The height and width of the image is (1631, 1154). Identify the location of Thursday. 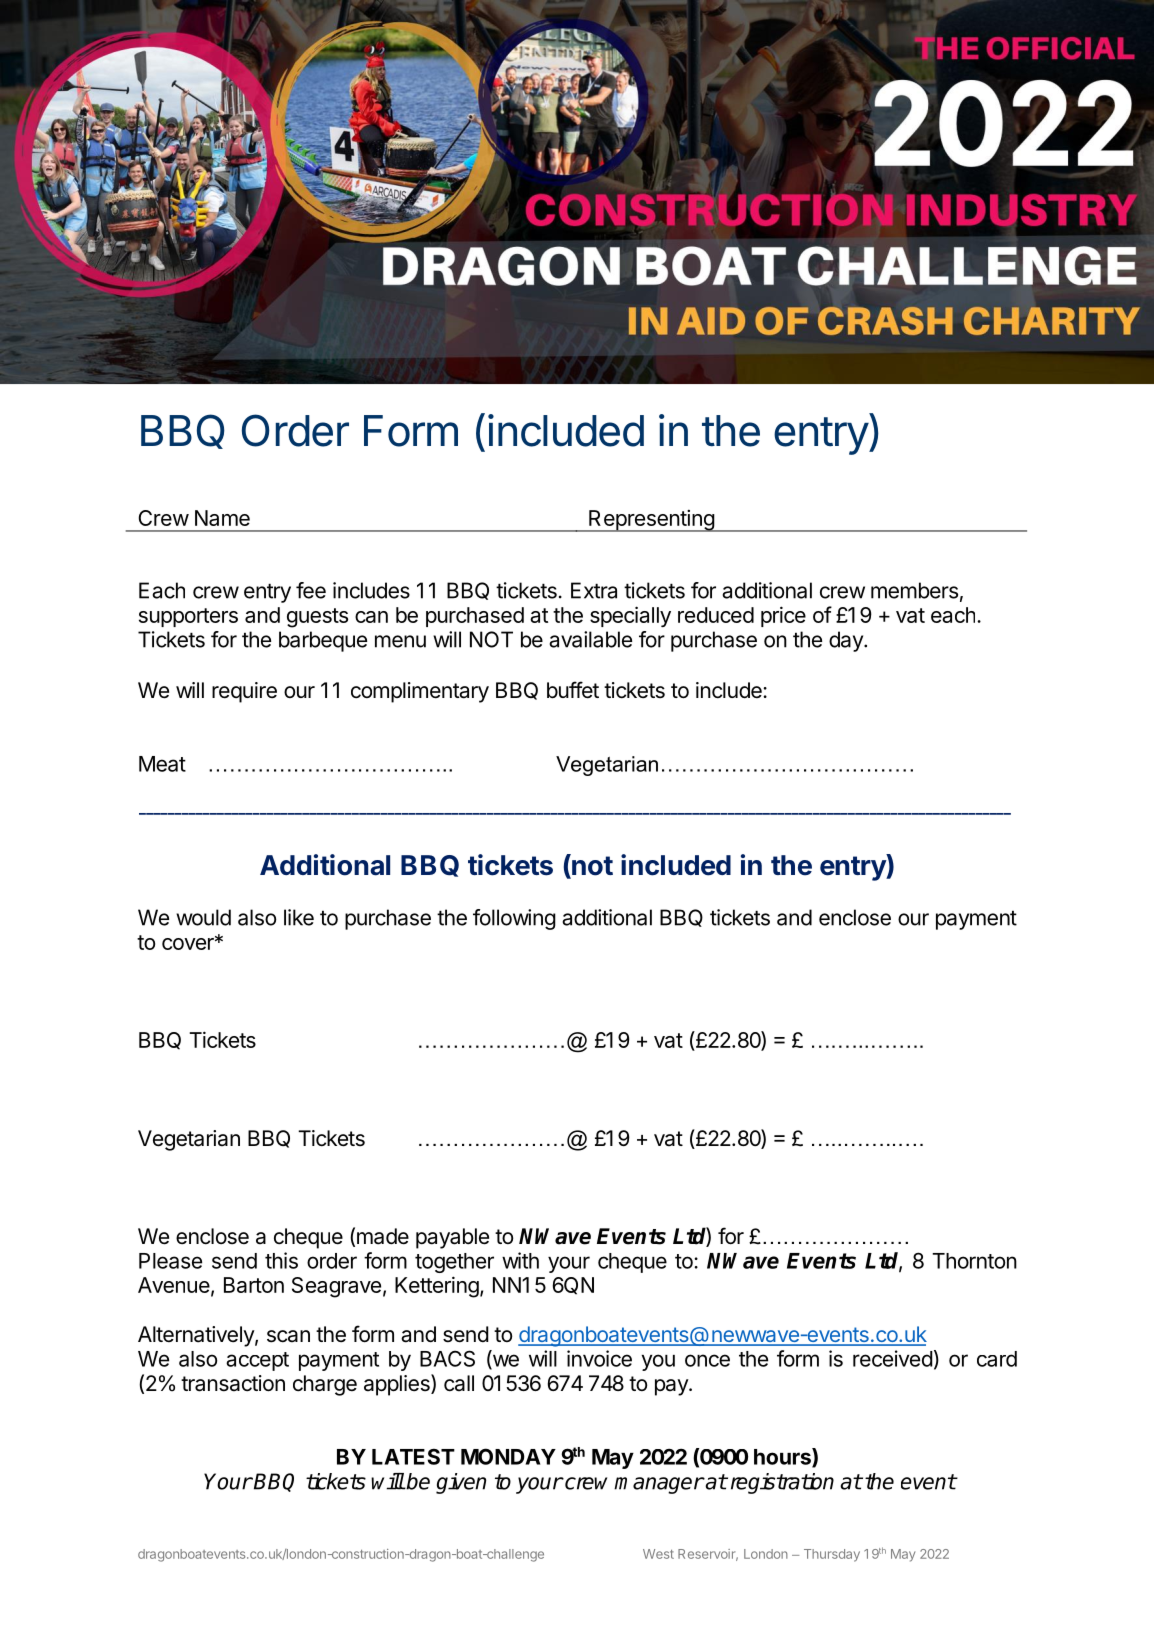
(832, 1555).
